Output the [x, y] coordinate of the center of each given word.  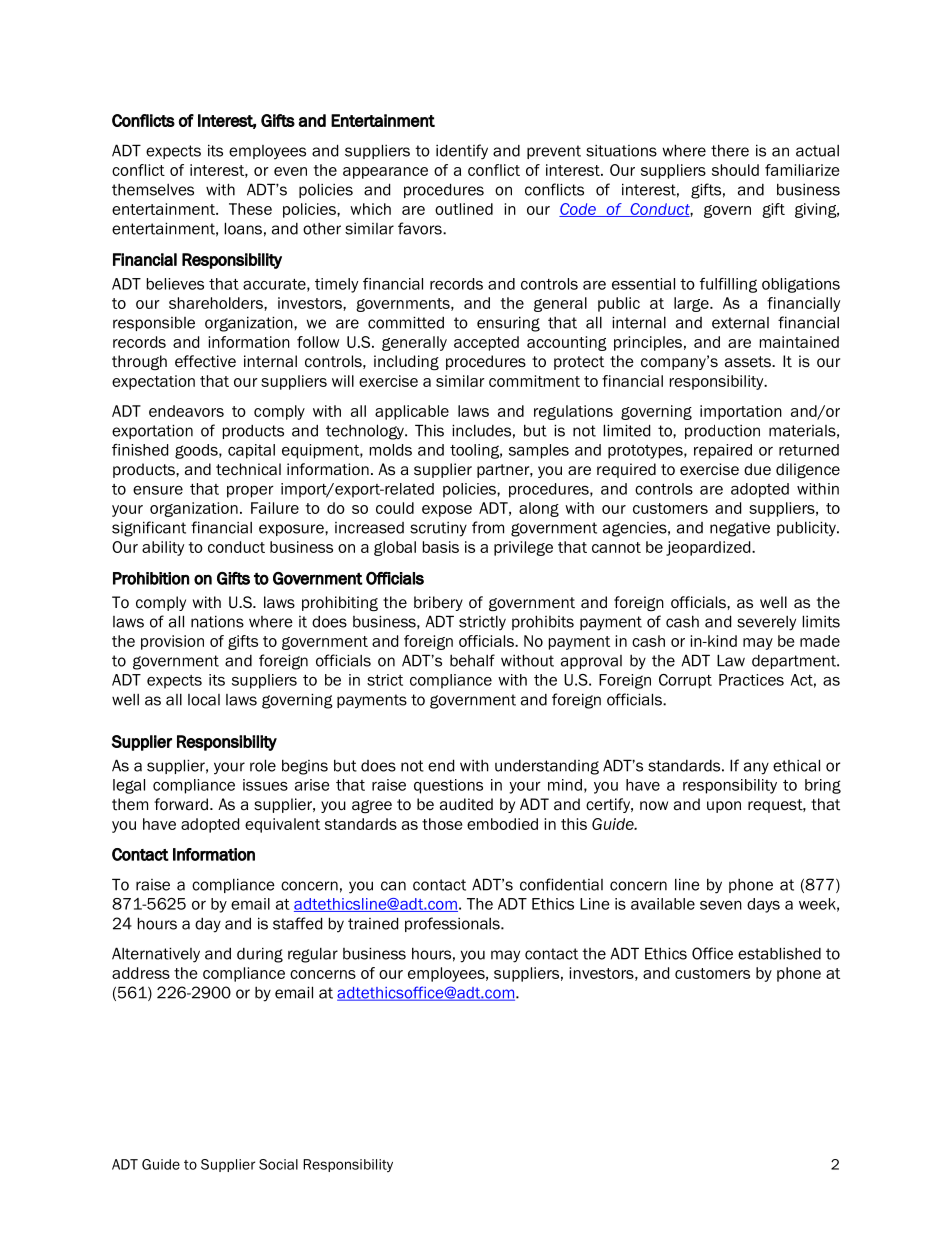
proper [250, 492]
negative [740, 529]
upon [724, 807]
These [250, 209]
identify [462, 152]
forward [181, 804]
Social [278, 1164]
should [735, 170]
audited [466, 804]
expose [447, 511]
